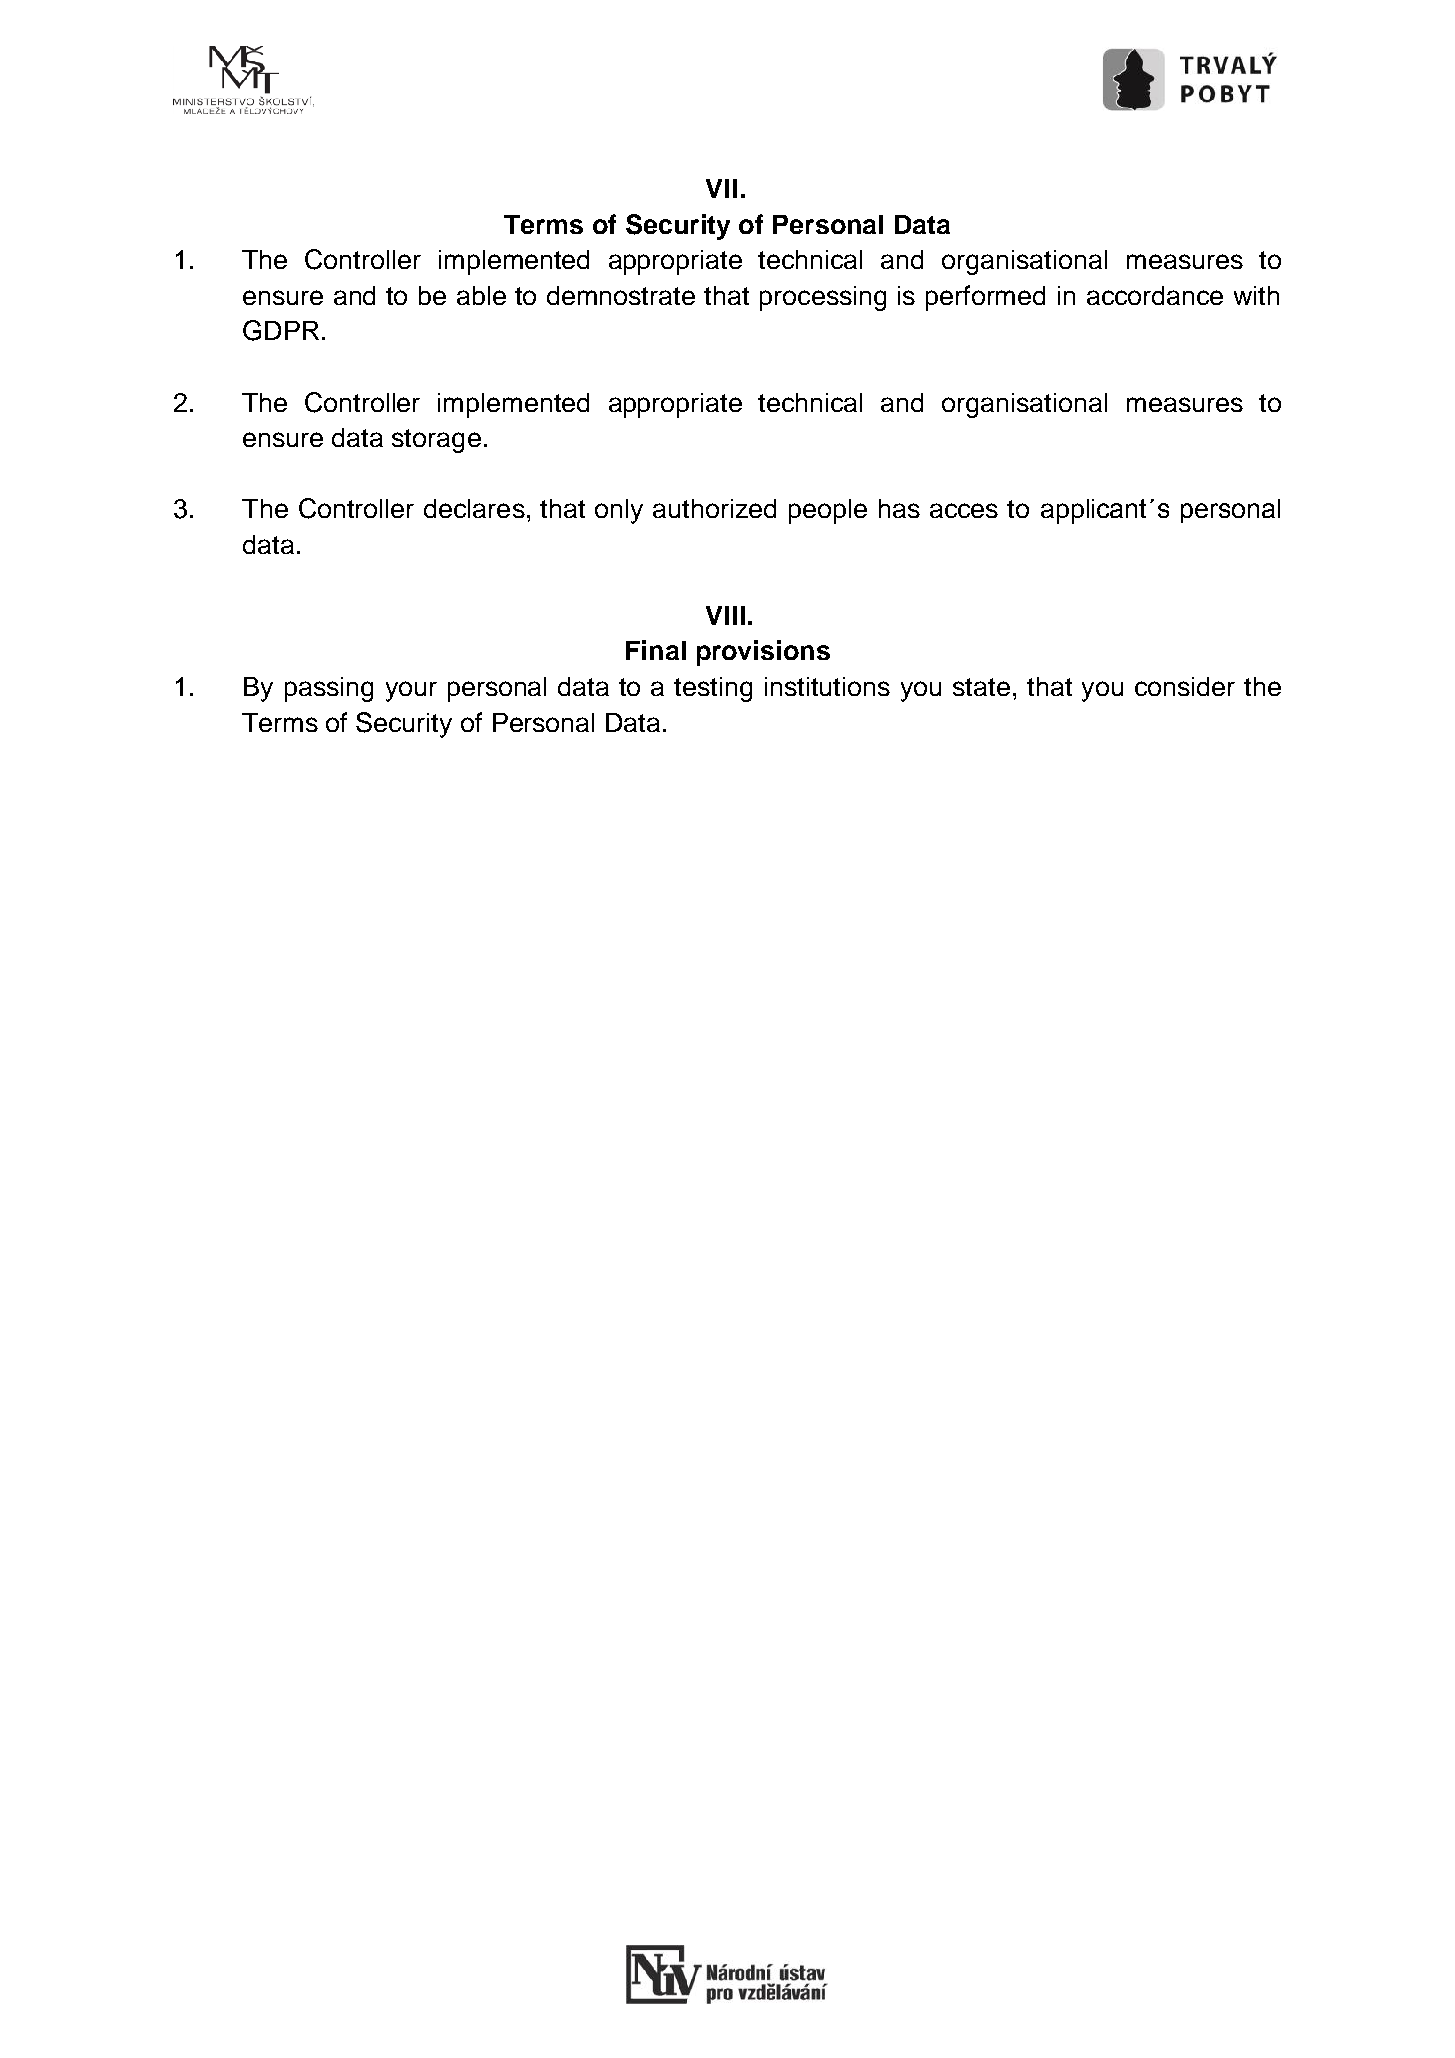  What do you see at coordinates (828, 511) in the screenshot?
I see `people` at bounding box center [828, 511].
